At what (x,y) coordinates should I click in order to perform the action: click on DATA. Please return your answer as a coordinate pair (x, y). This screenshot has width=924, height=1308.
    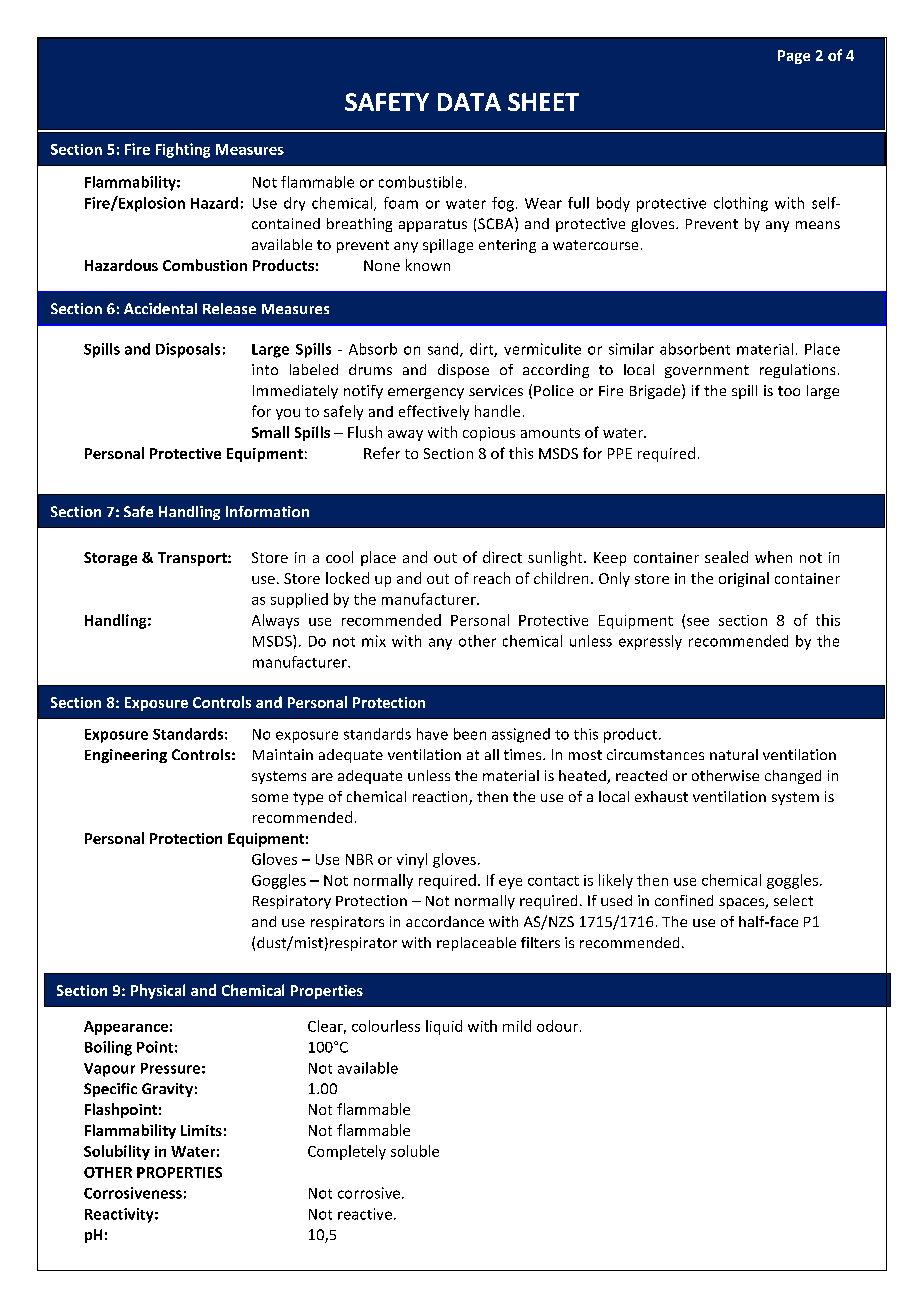
    Looking at the image, I should click on (469, 102).
